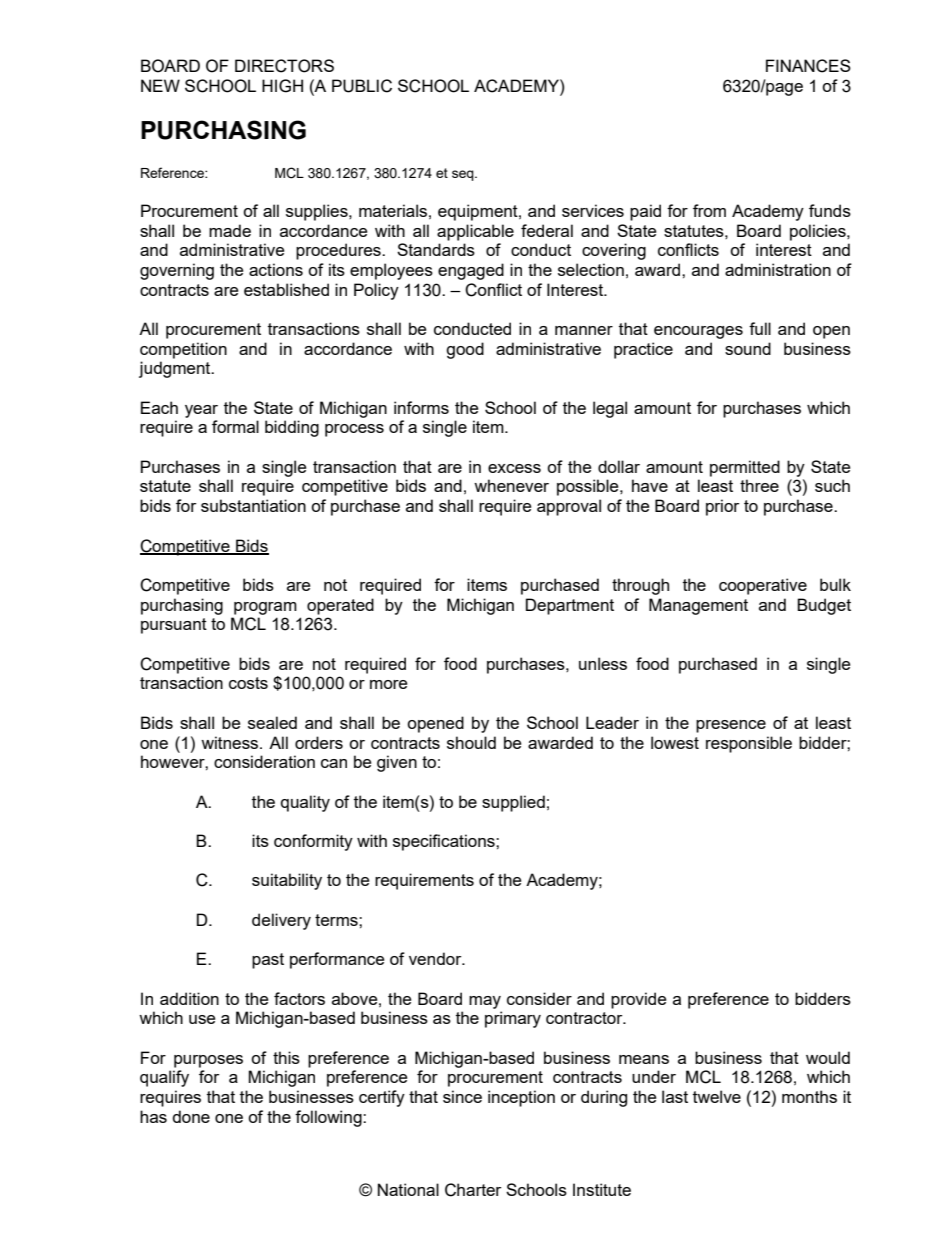 The width and height of the page is (952, 1233). What do you see at coordinates (763, 586) in the page?
I see `cooperative` at bounding box center [763, 586].
